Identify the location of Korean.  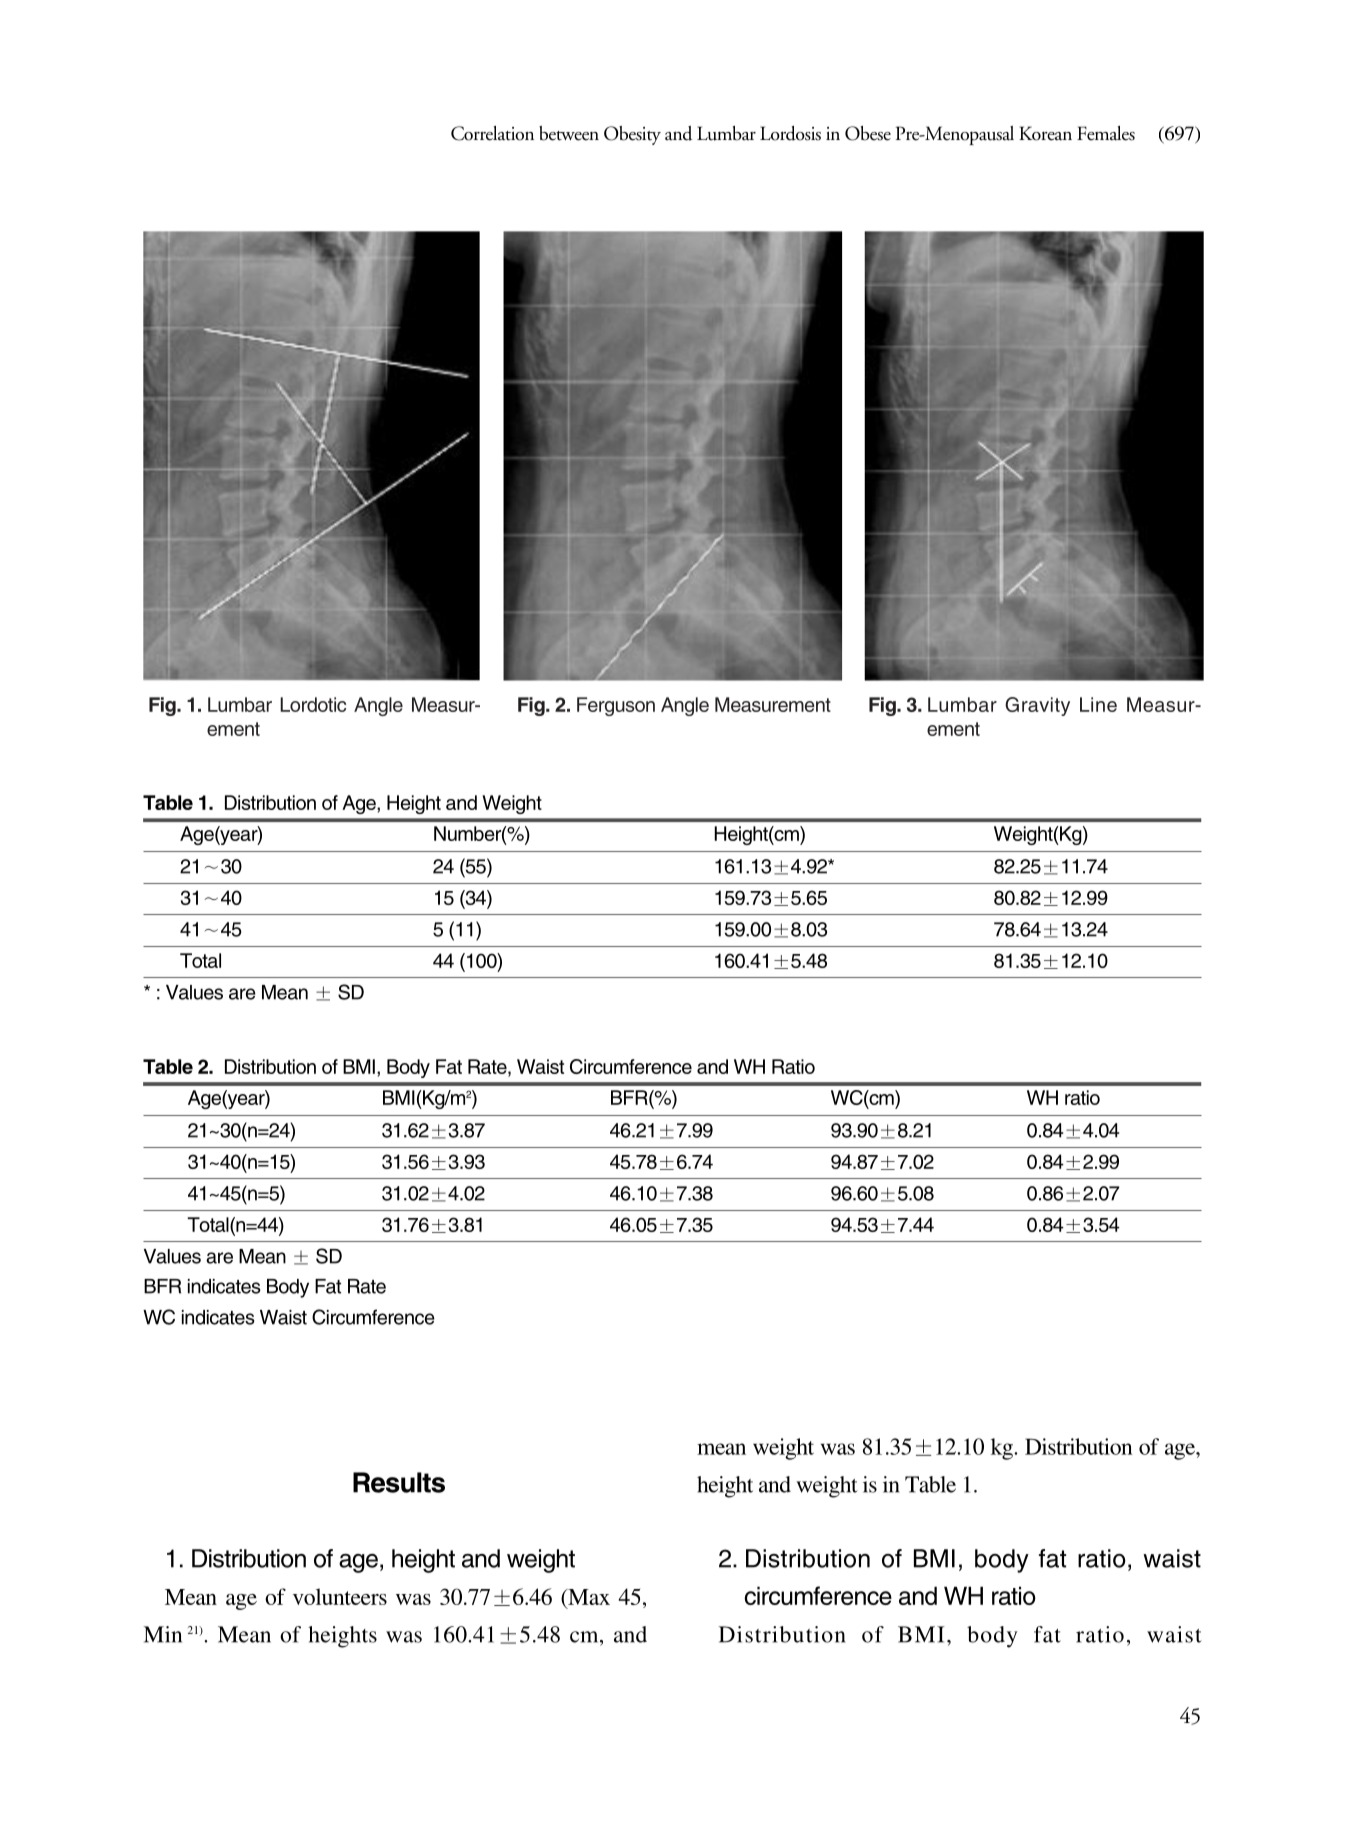
(1045, 133).
